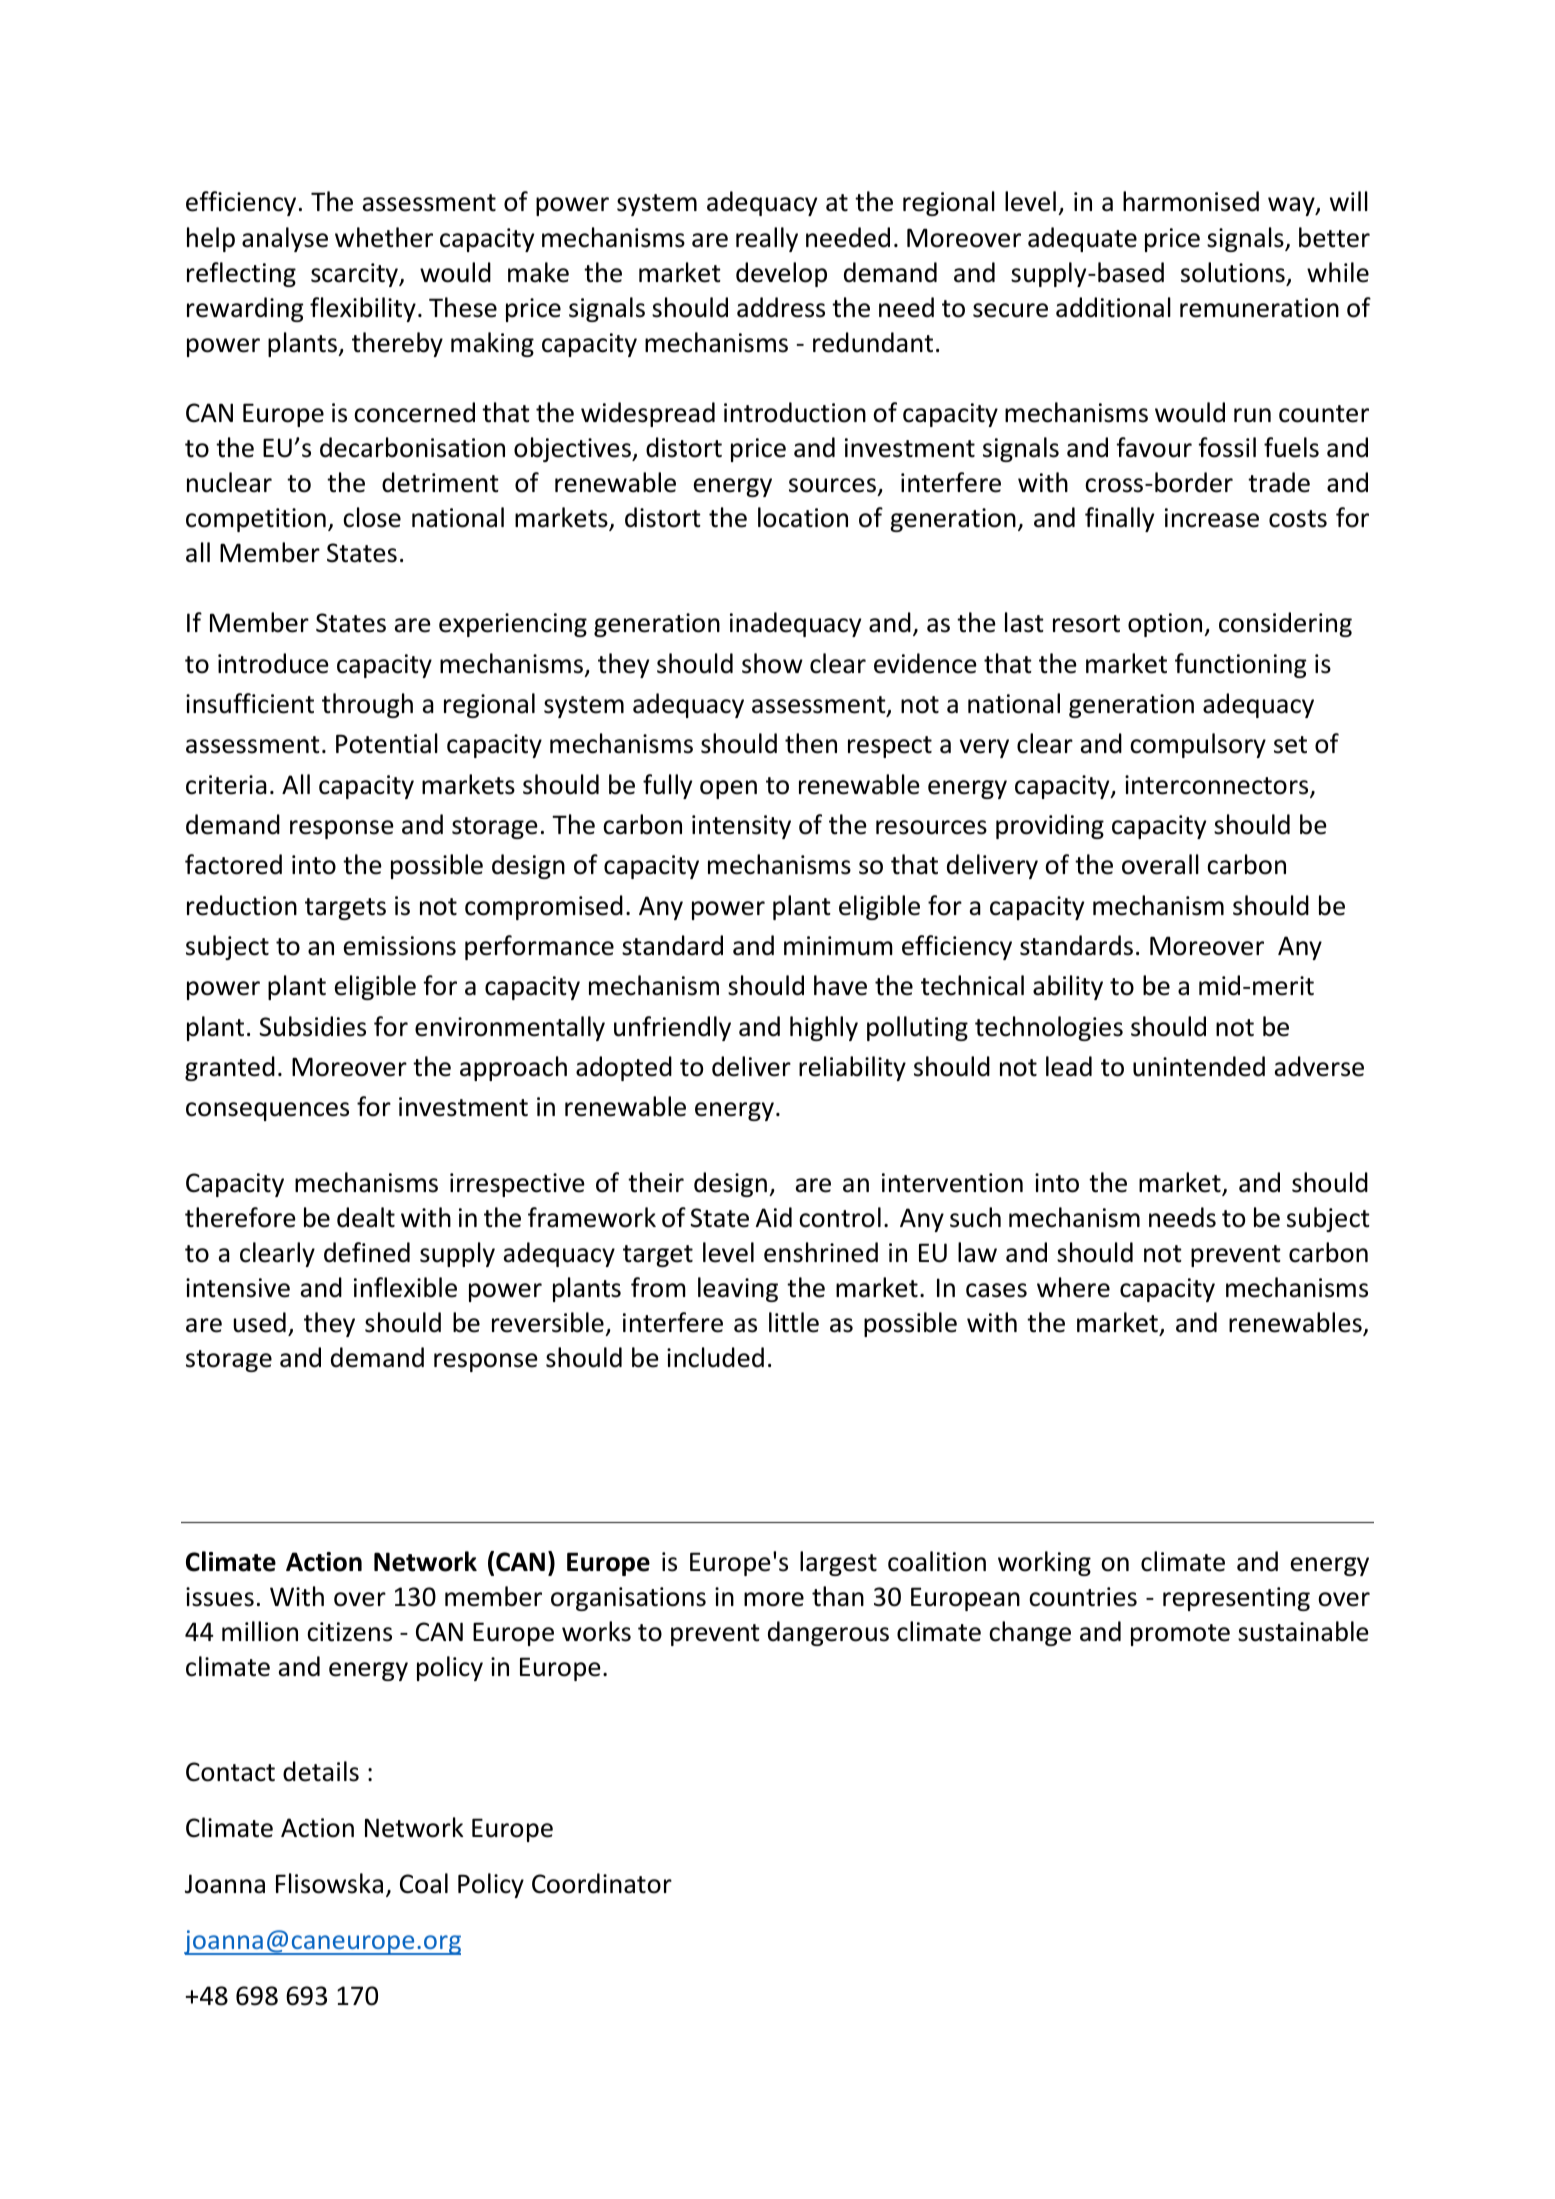  What do you see at coordinates (1233, 272) in the page?
I see `solutions` at bounding box center [1233, 272].
